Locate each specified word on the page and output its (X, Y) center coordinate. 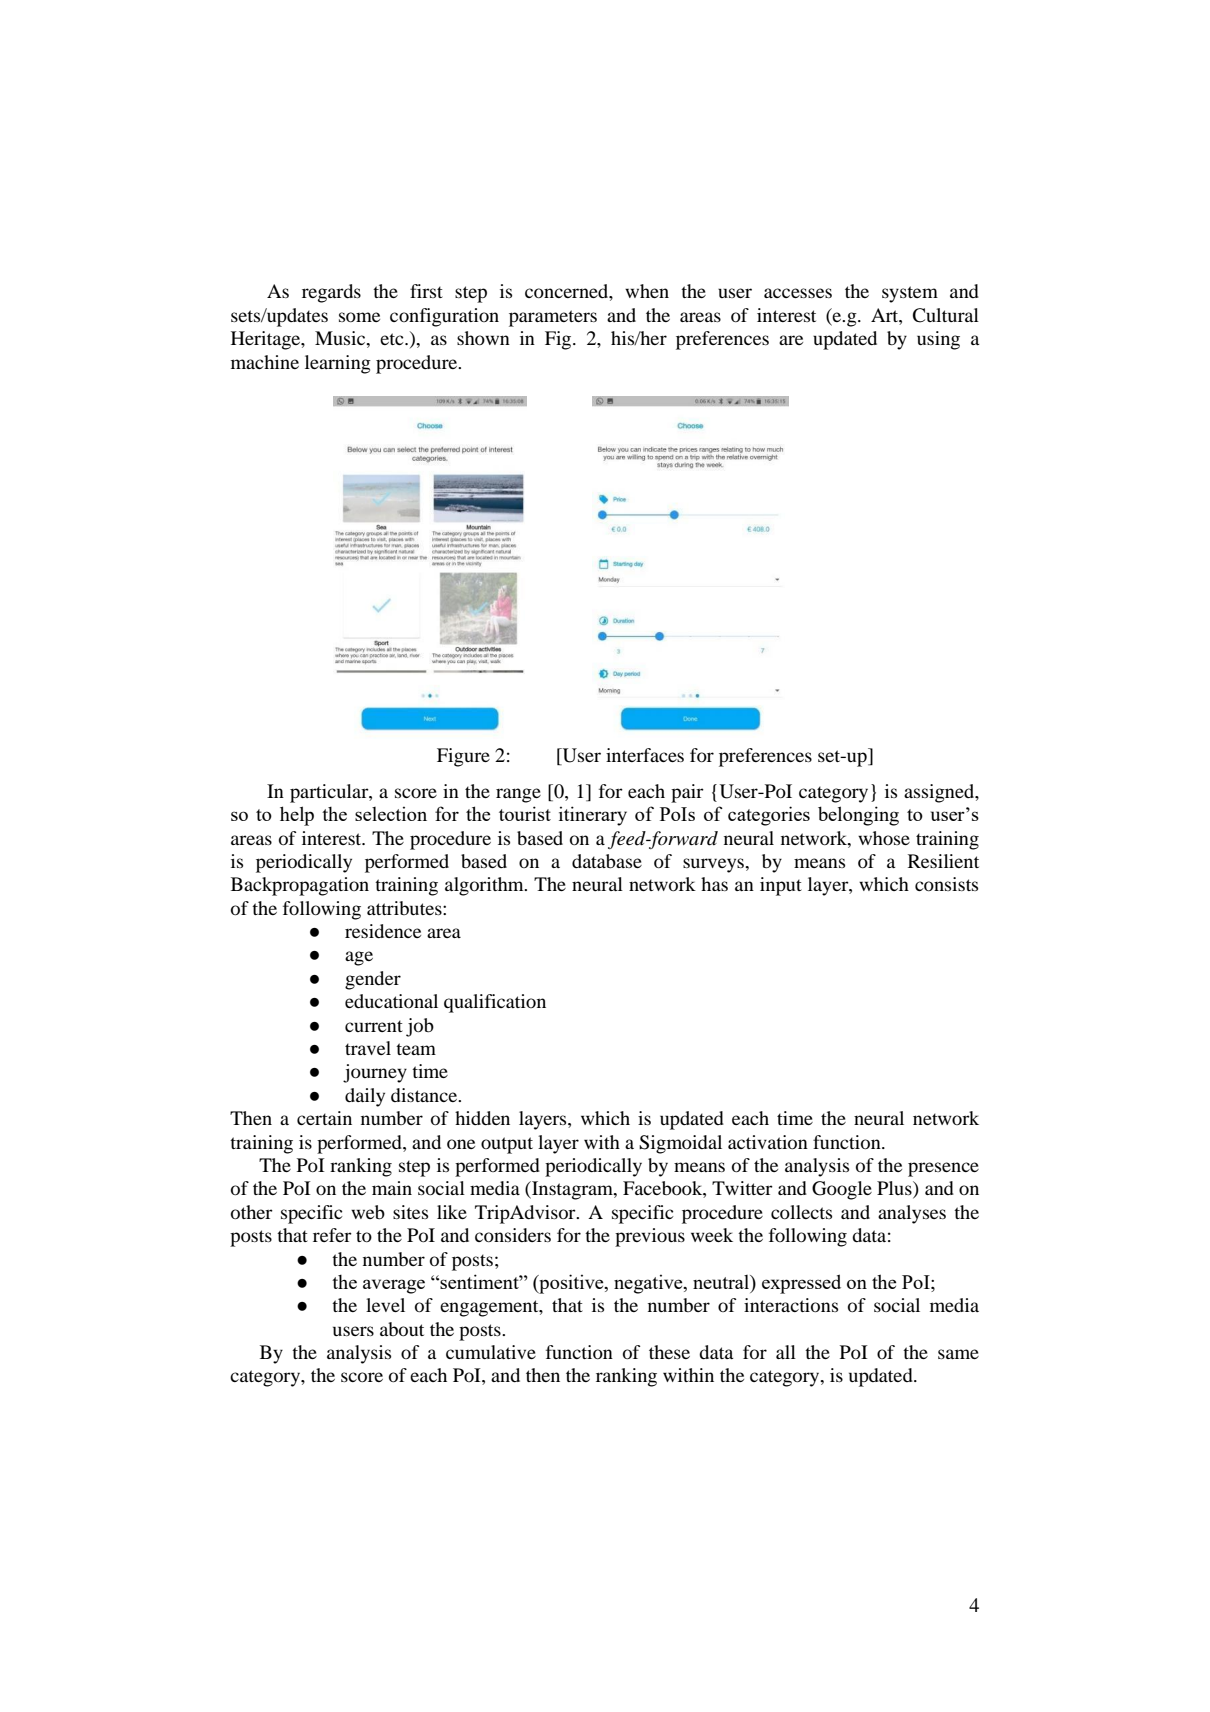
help (297, 816)
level (385, 1305)
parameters (553, 318)
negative (649, 1284)
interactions (791, 1305)
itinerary (593, 816)
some (359, 317)
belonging (858, 816)
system (910, 294)
